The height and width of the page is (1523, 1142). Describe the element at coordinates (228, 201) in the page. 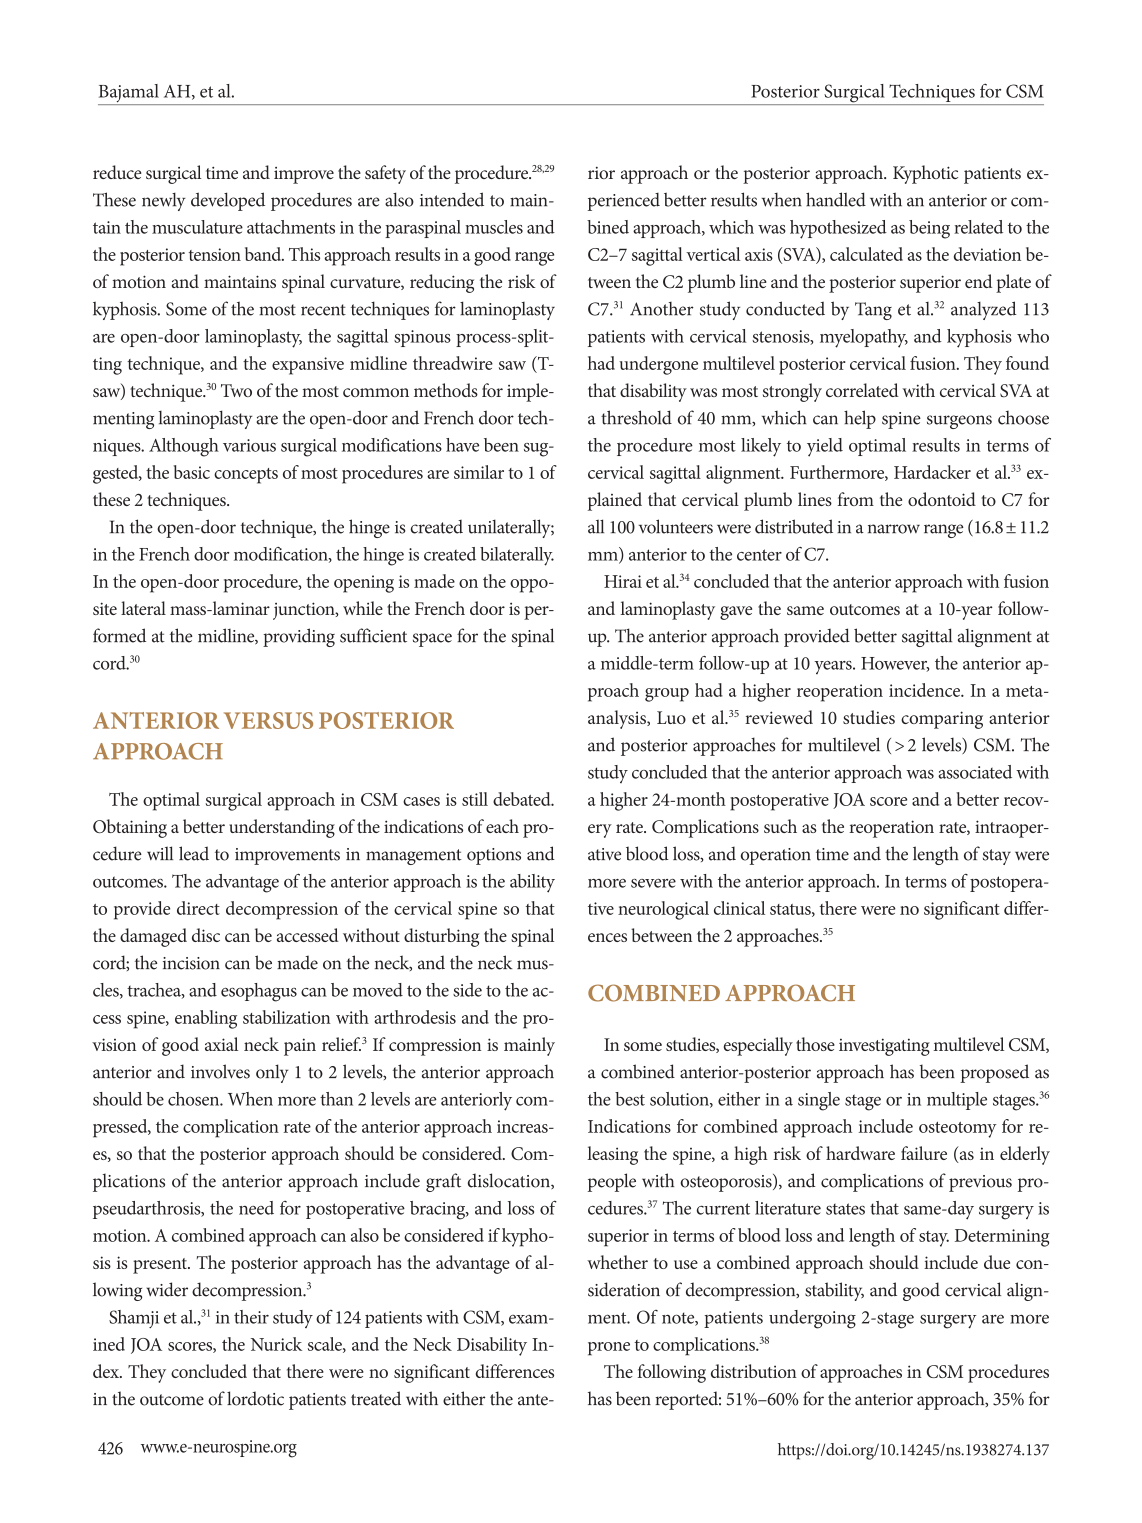

I see `developed` at that location.
